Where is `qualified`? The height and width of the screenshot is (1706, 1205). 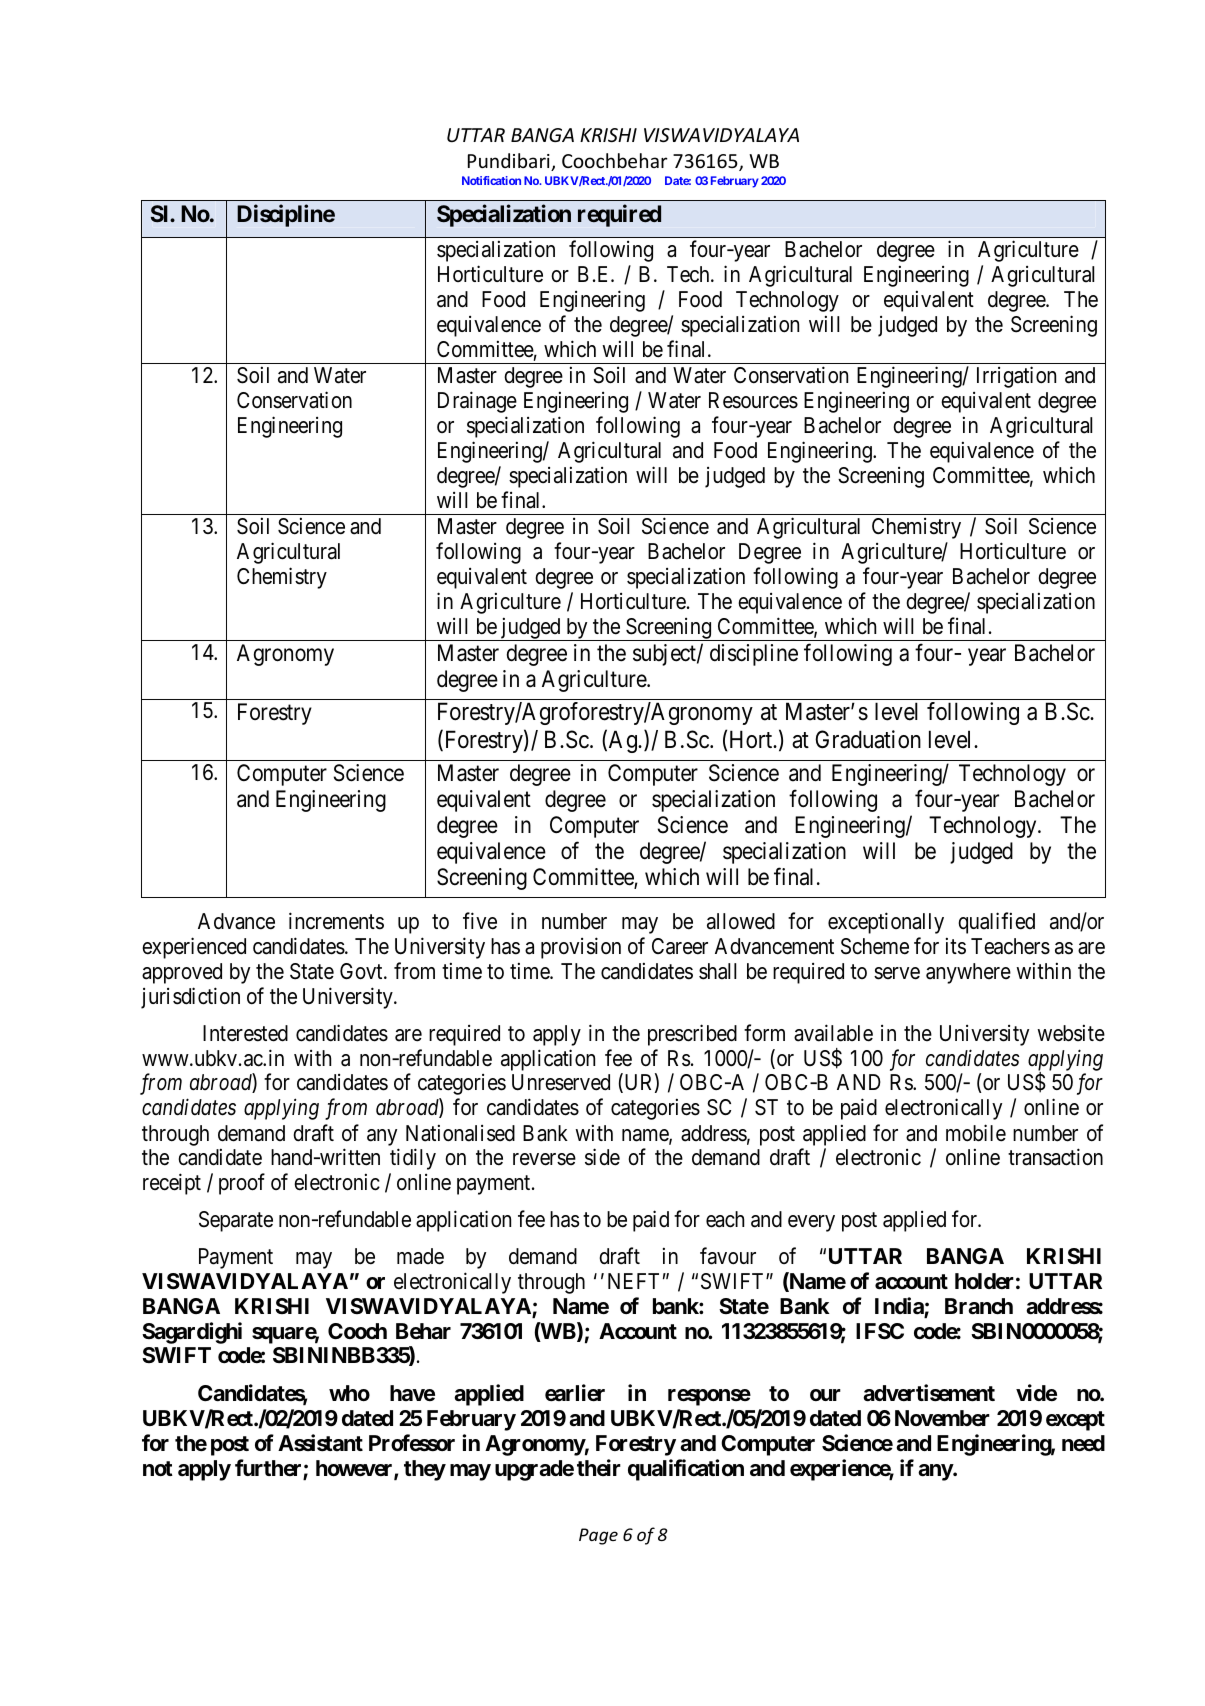 qualified is located at coordinates (996, 923).
